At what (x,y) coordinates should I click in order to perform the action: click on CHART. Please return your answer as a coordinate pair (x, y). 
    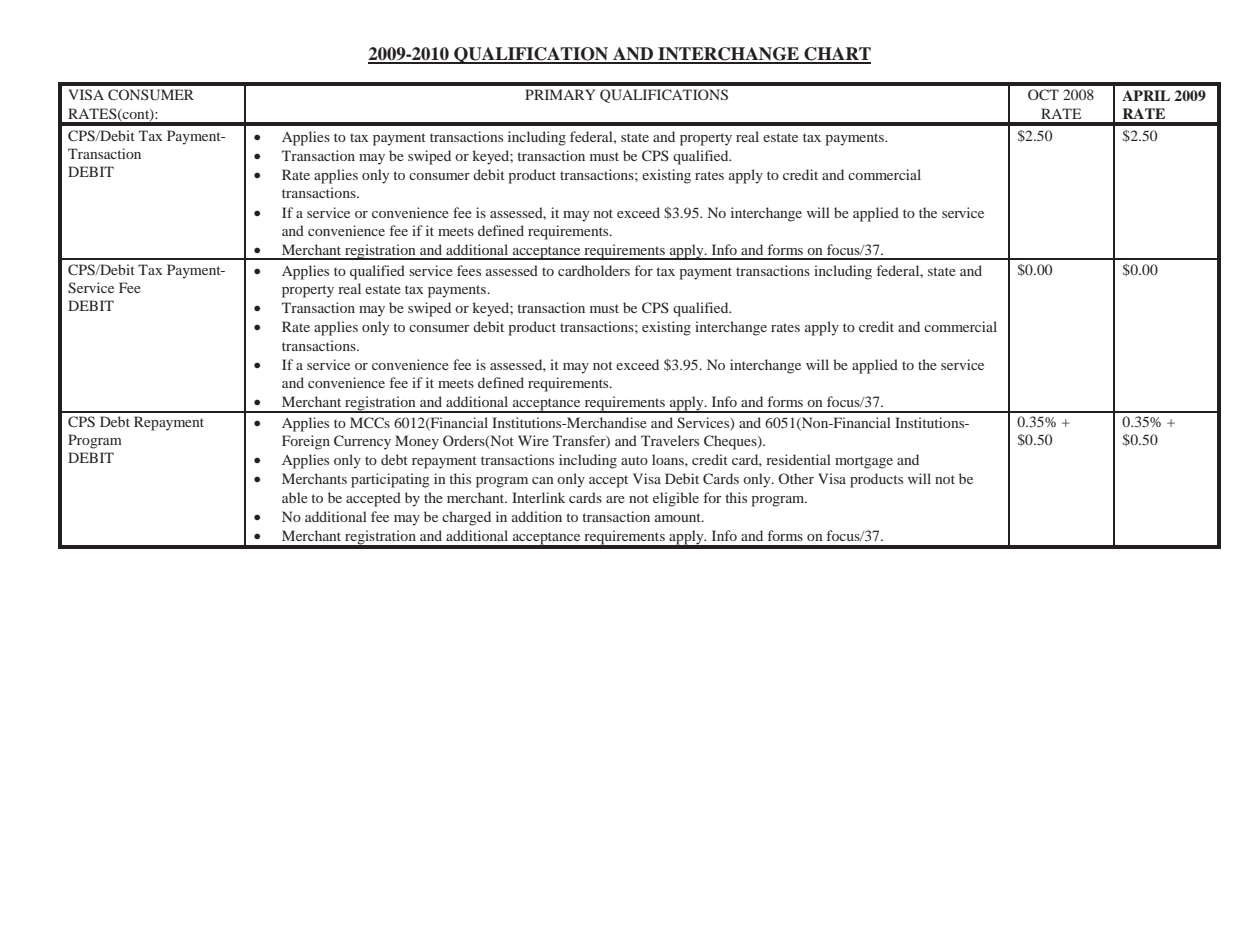
    Looking at the image, I should click on (836, 55).
